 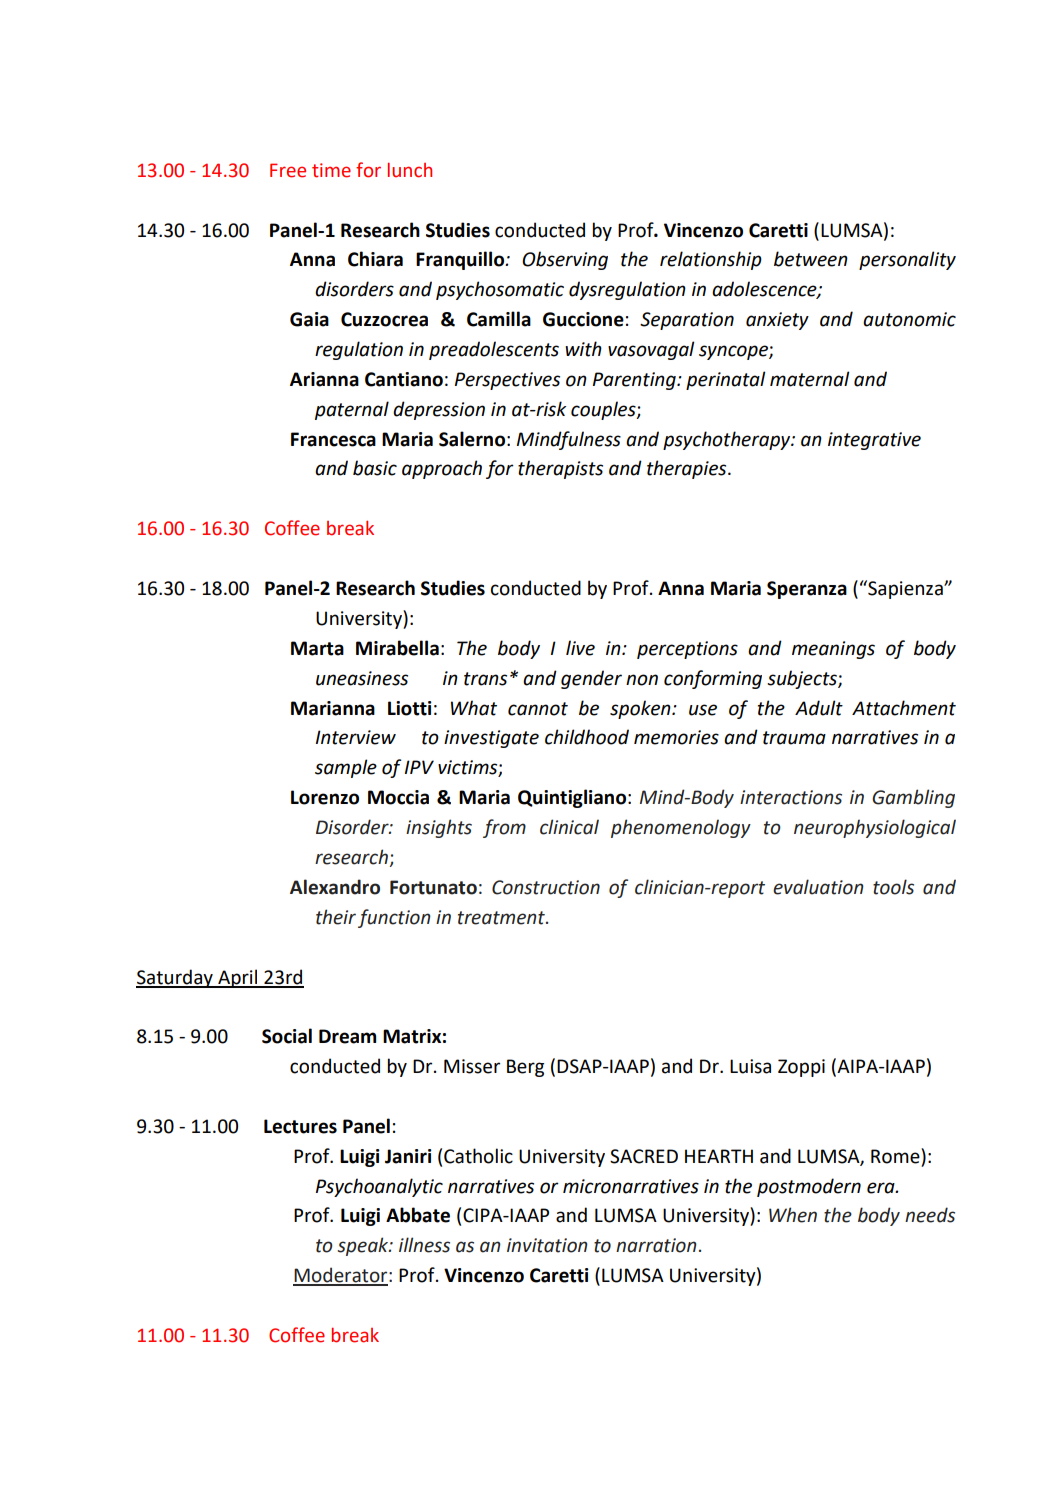 What do you see at coordinates (547, 1245) in the screenshot?
I see `invitation` at bounding box center [547, 1245].
